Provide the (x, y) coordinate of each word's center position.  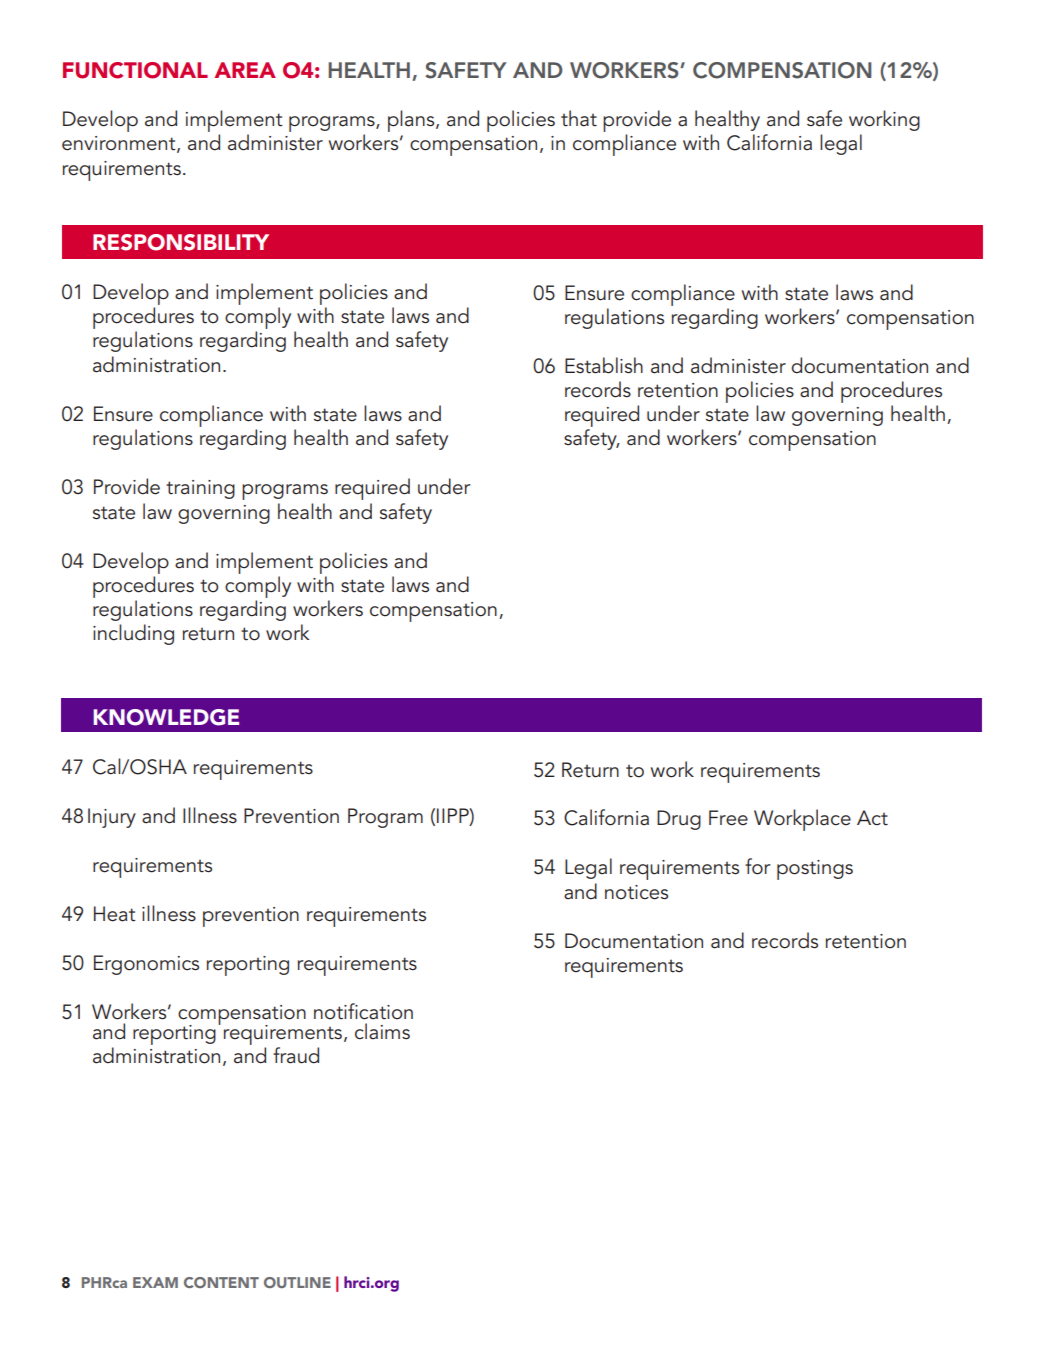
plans (412, 121)
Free (728, 818)
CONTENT (221, 1282)
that (579, 118)
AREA (245, 70)
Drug (679, 820)
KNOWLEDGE (166, 717)
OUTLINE (297, 1282)
